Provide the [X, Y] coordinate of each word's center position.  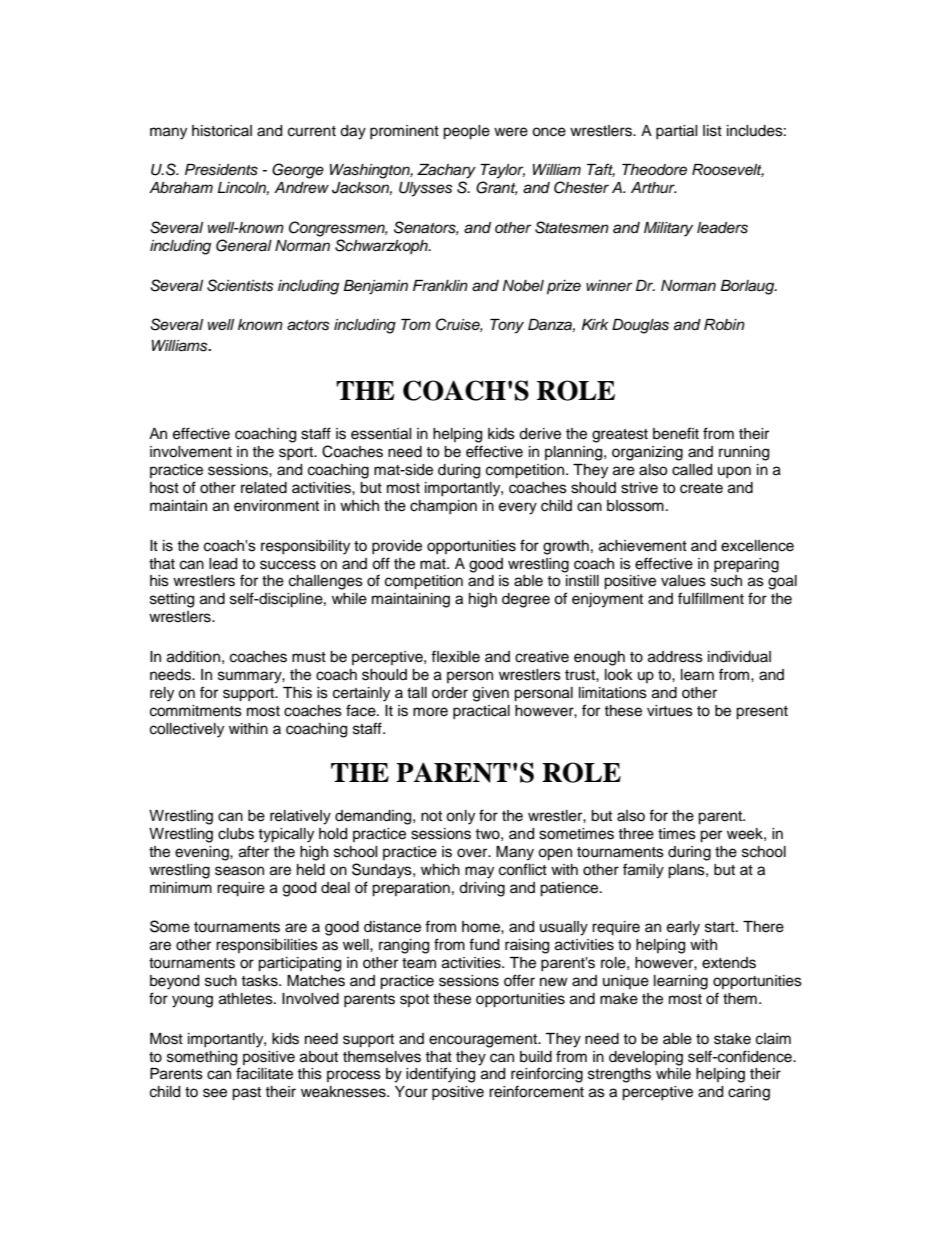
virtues [670, 711]
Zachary [446, 171]
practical [481, 712]
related [264, 488]
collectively [187, 730]
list [712, 131]
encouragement [484, 1041]
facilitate [264, 1073]
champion [443, 507]
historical [222, 131]
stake [732, 1039]
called [692, 470]
